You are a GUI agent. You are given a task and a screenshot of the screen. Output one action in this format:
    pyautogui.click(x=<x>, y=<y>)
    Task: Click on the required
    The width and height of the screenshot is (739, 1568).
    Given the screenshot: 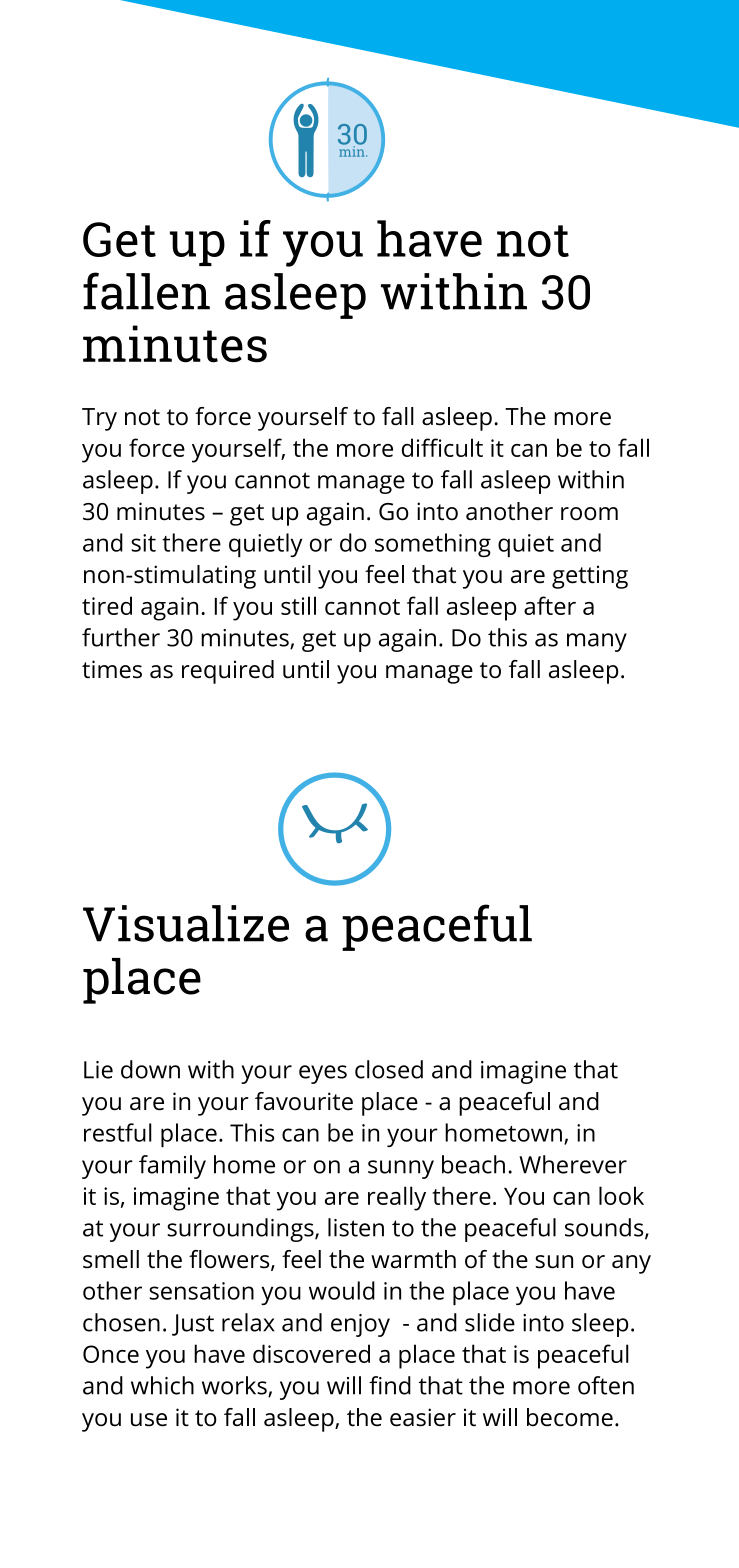 What is the action you would take?
    pyautogui.click(x=228, y=672)
